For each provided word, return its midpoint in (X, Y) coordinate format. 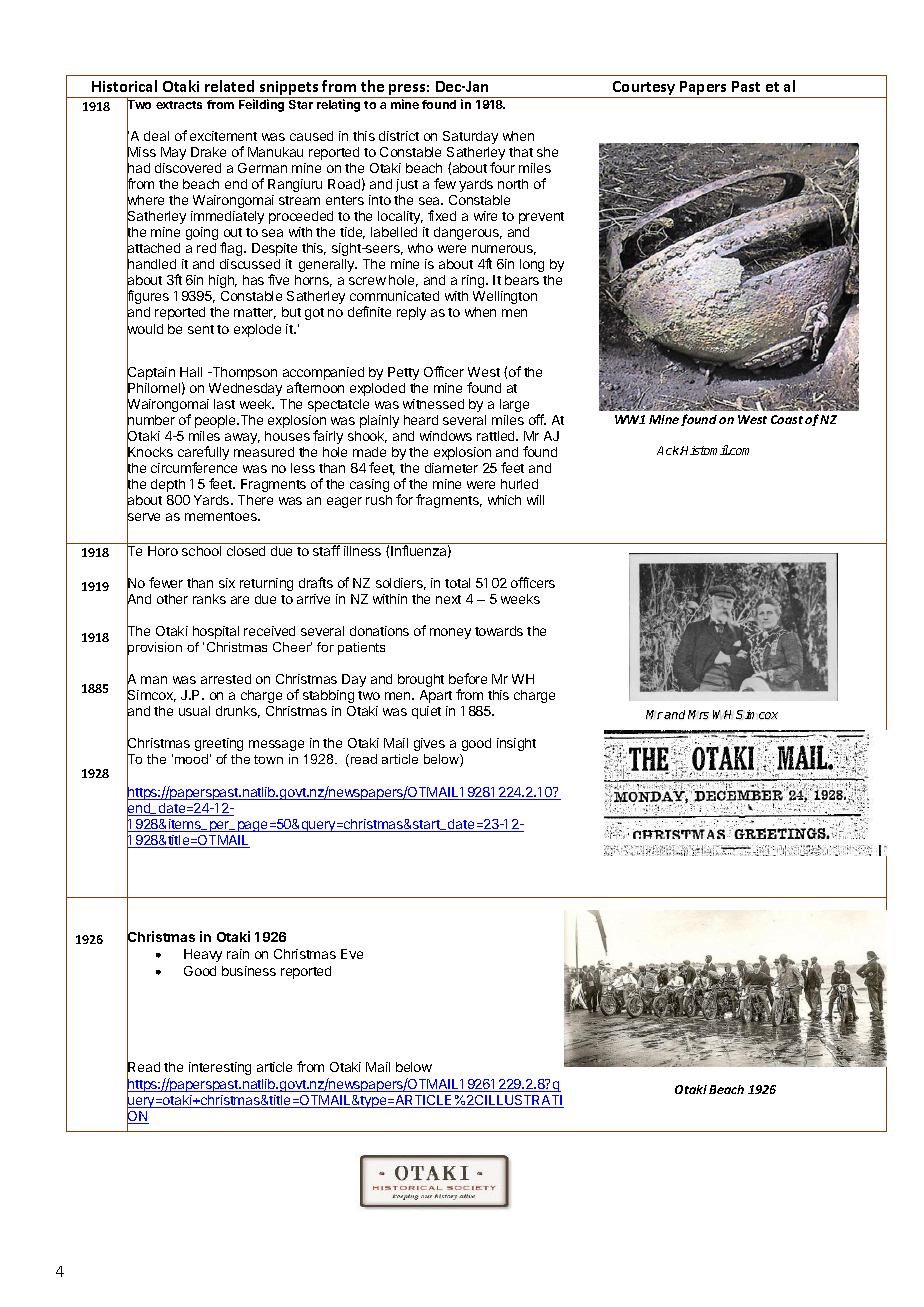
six (227, 583)
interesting (220, 1068)
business (249, 971)
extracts (179, 105)
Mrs (698, 714)
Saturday (470, 137)
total (457, 583)
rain (238, 954)
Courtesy (644, 89)
